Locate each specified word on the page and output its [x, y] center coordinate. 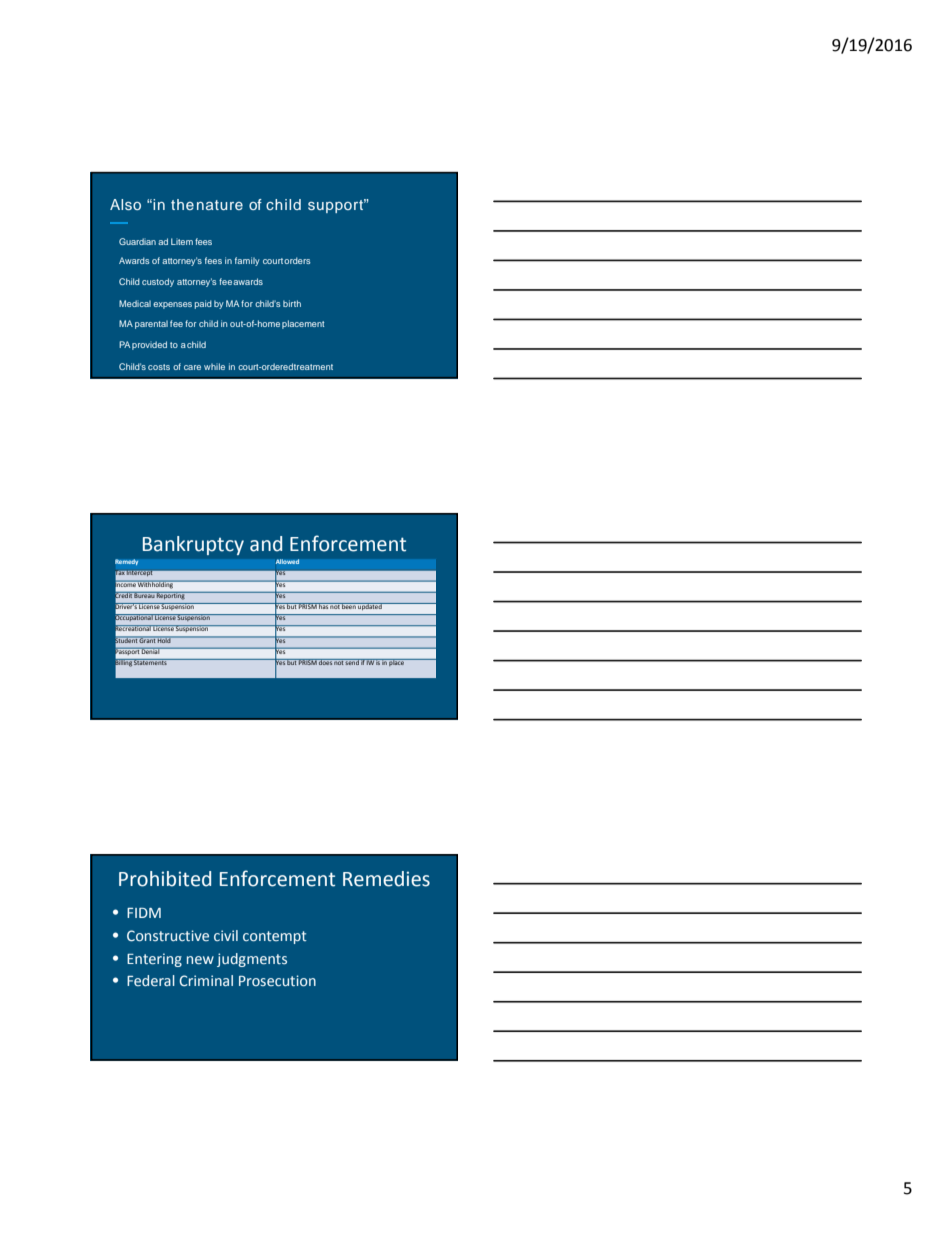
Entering [154, 960]
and [266, 544]
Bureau [144, 595]
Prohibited [165, 879]
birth [292, 303]
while [214, 366]
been [349, 606]
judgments [252, 960]
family [247, 261]
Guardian [137, 241]
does [325, 662]
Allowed [288, 561]
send [352, 662]
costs [159, 367]
